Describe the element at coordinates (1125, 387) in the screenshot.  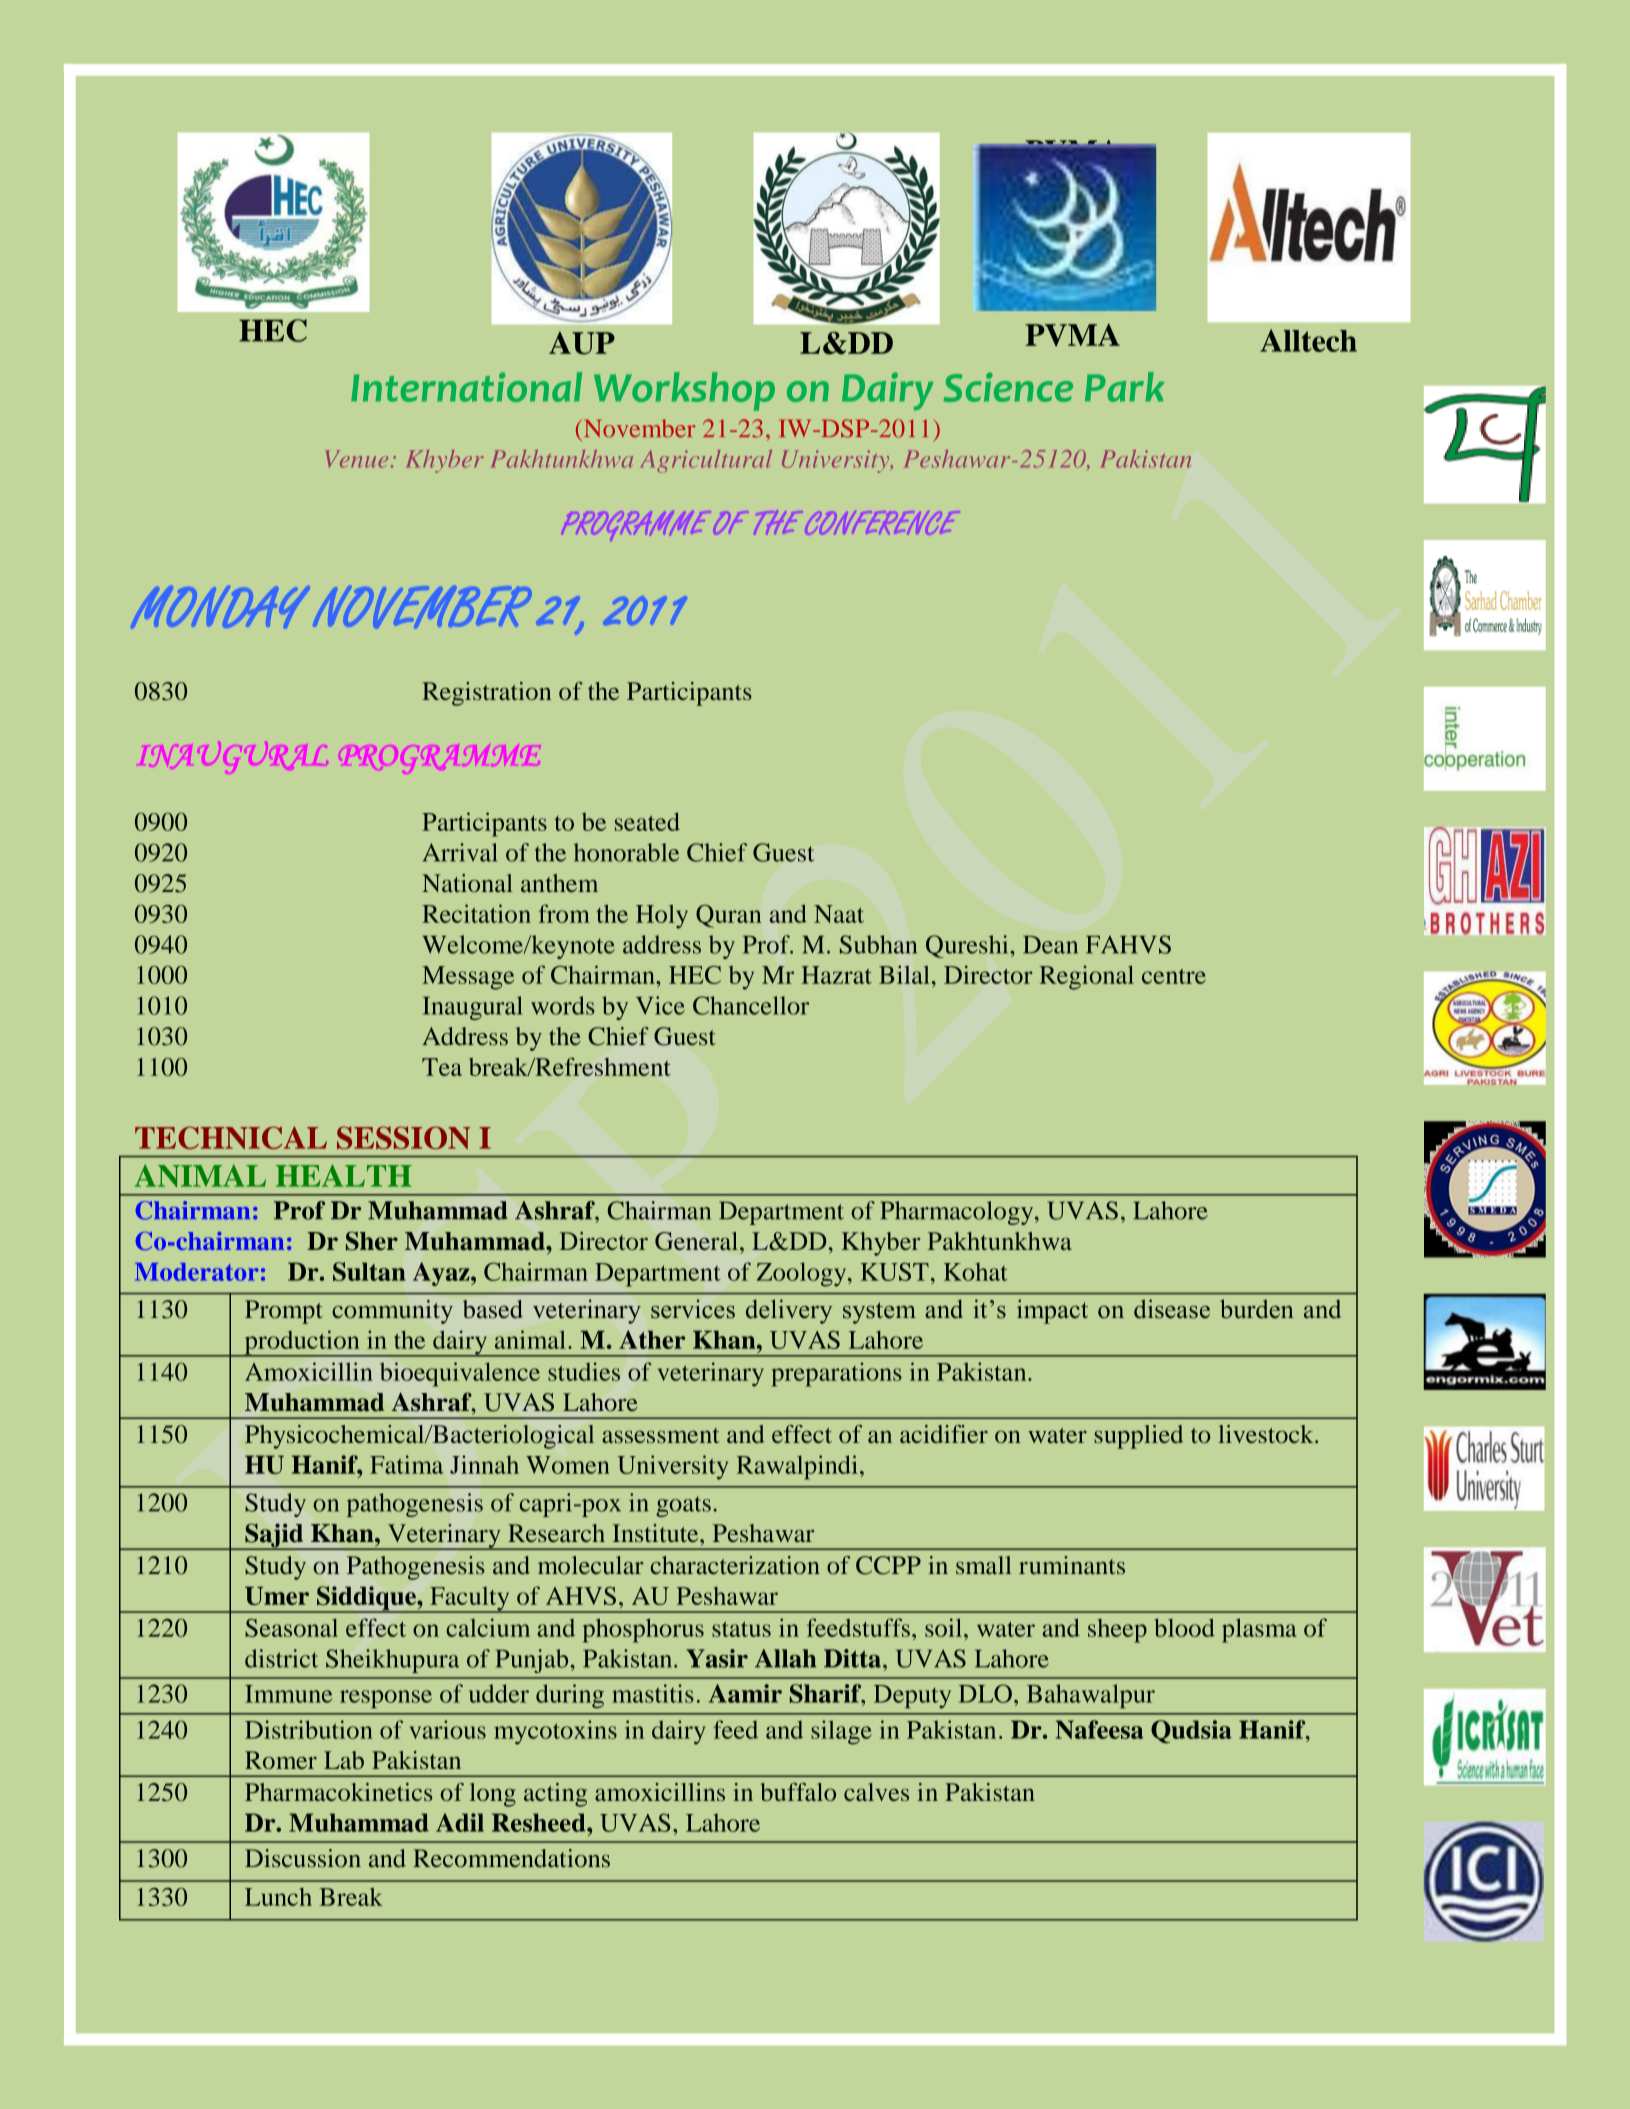
I see `Park` at that location.
